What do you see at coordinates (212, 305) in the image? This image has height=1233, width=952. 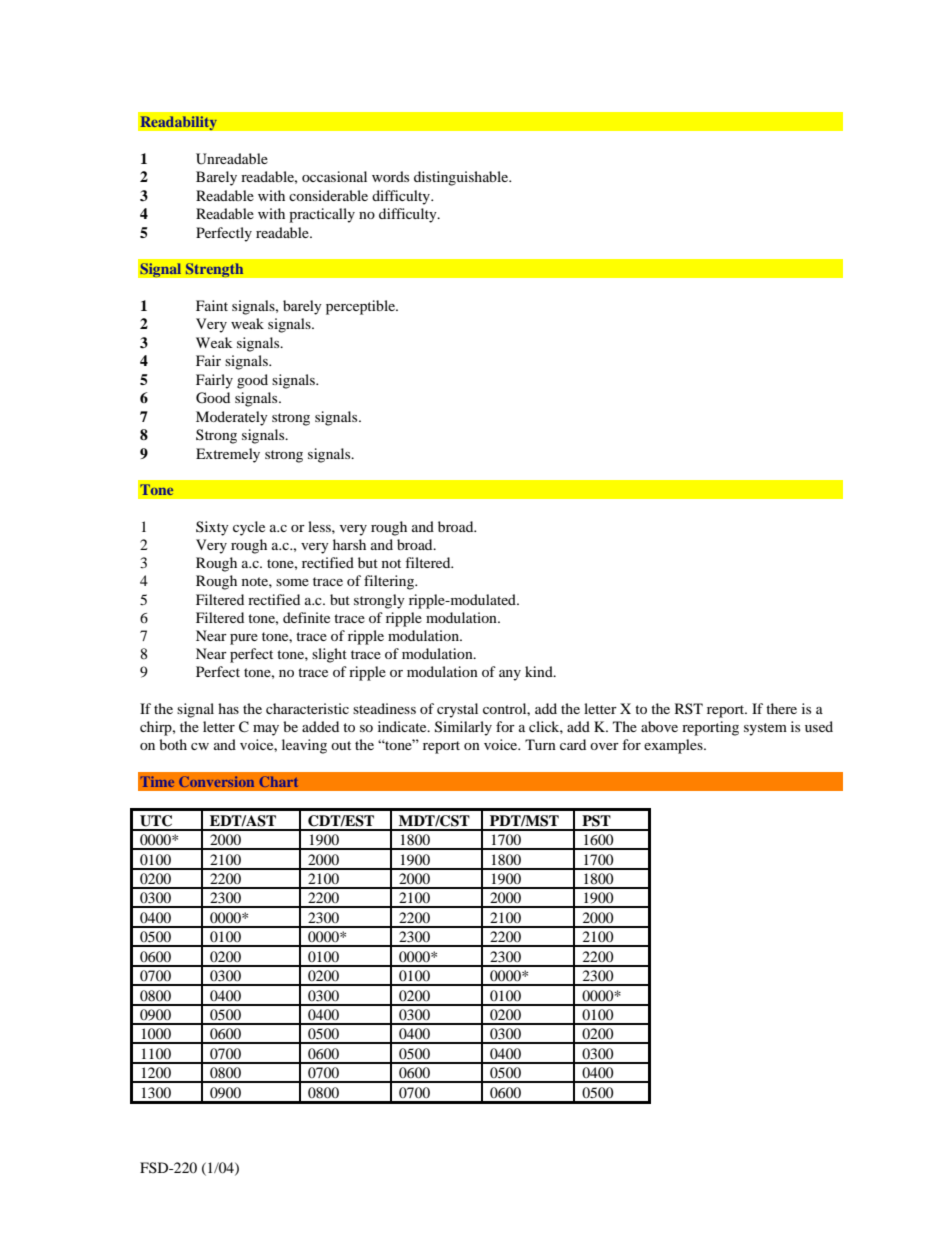 I see `Faint` at bounding box center [212, 305].
